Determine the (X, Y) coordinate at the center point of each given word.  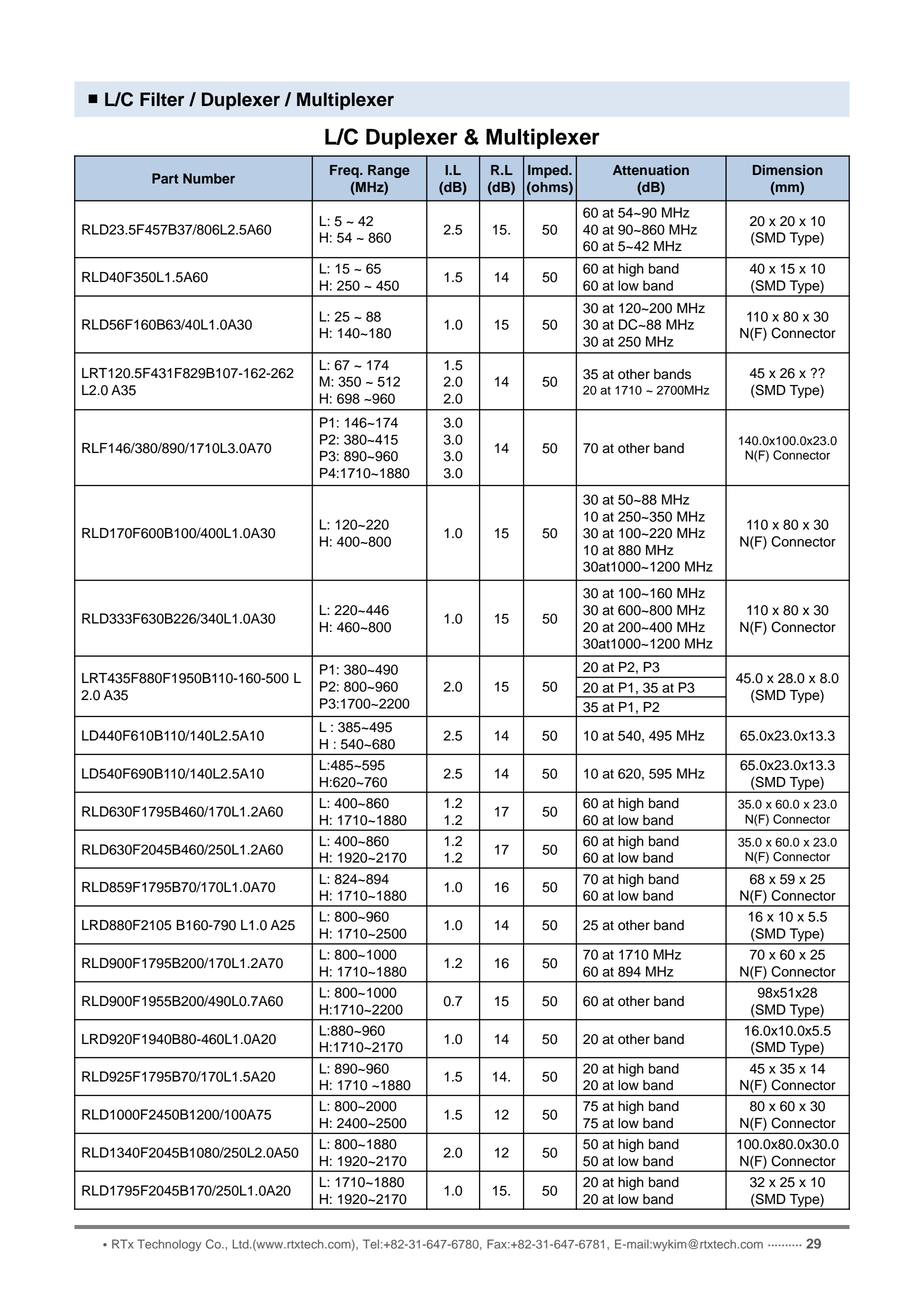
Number (209, 178)
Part (165, 178)
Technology (169, 1245)
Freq (345, 171)
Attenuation (651, 170)
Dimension (788, 170)
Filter (162, 99)
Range (389, 171)
